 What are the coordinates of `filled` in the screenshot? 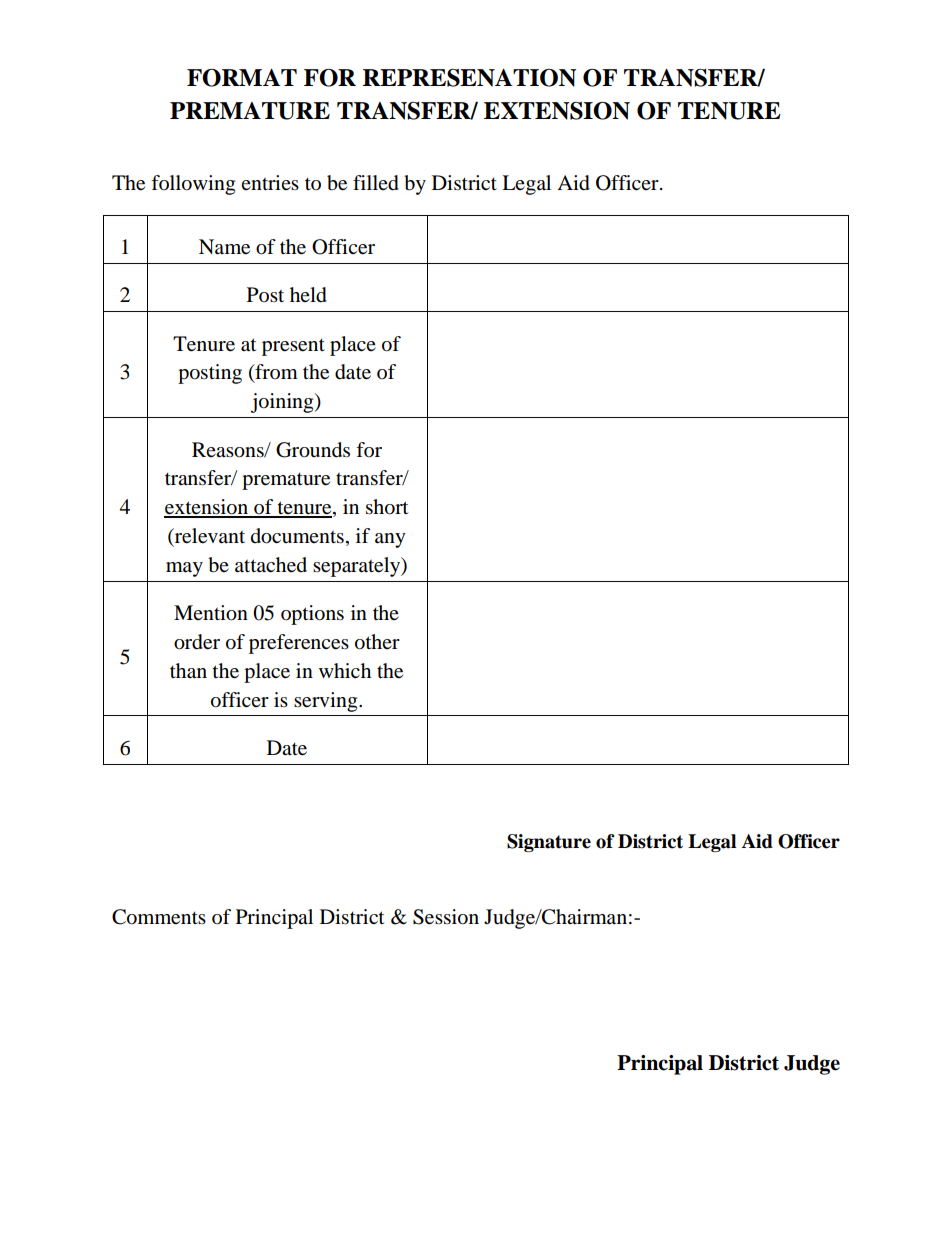 It's located at (376, 183).
